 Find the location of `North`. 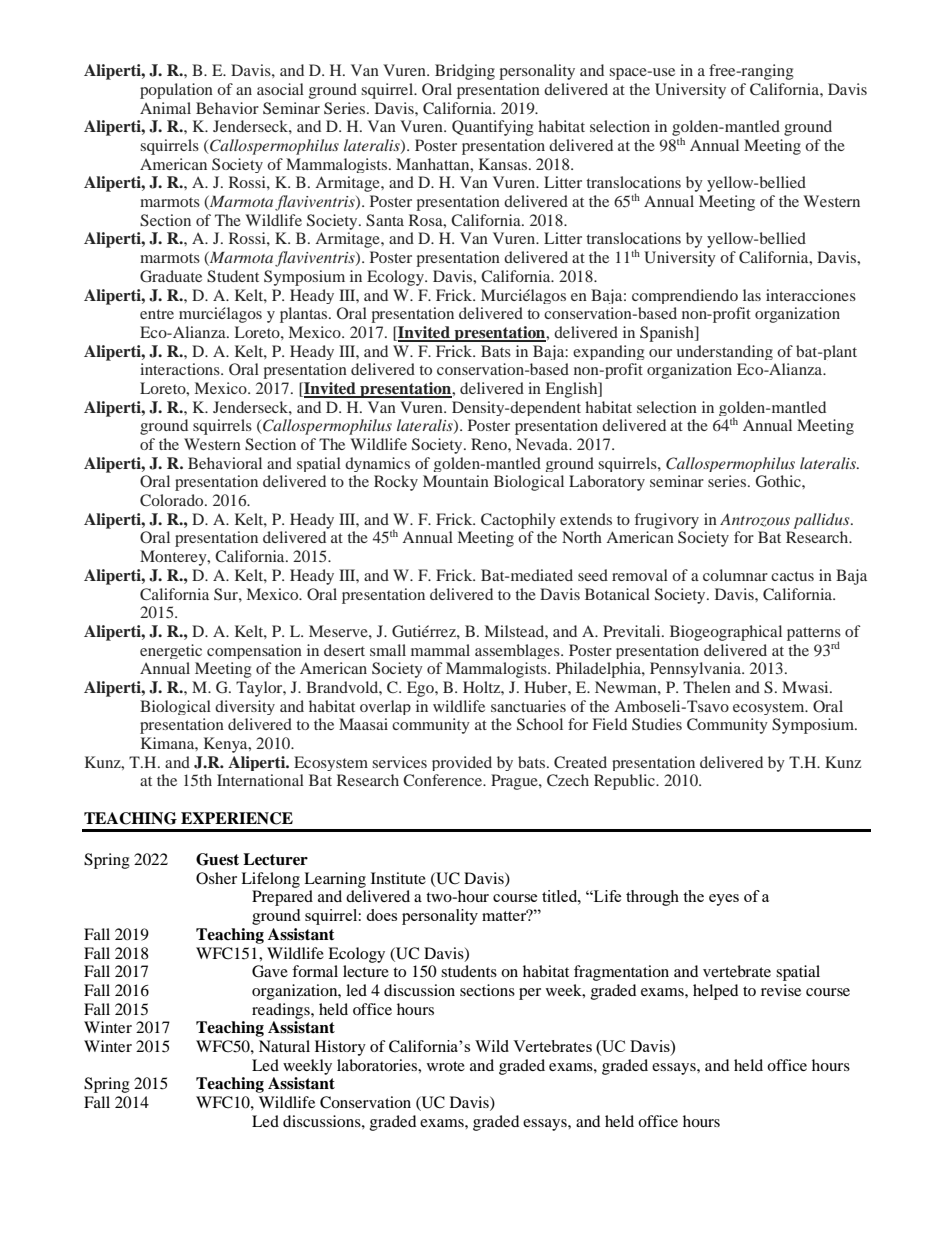

North is located at coordinates (582, 537).
